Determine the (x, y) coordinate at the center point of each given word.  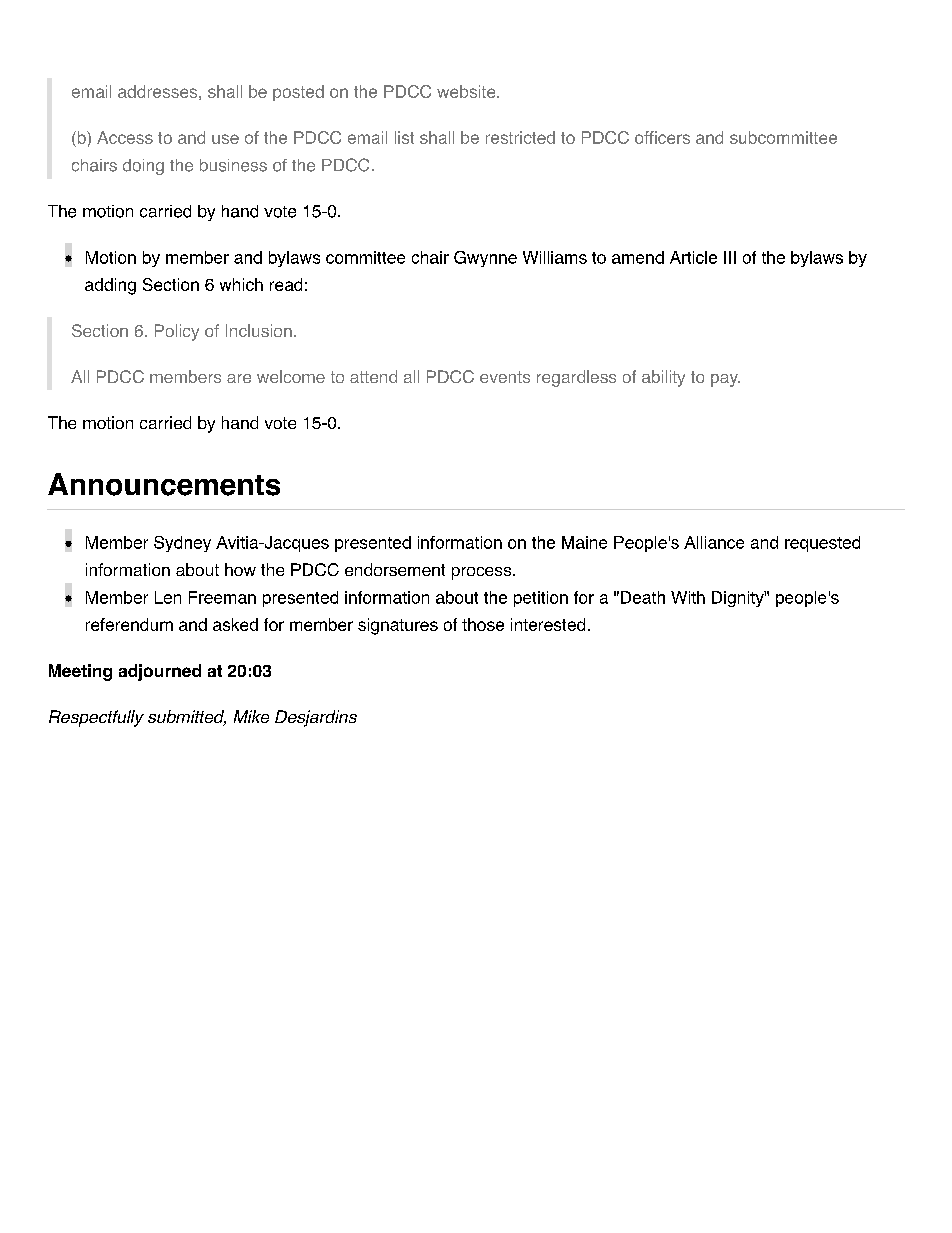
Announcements (164, 484)
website (467, 91)
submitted (187, 718)
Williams (555, 257)
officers (662, 137)
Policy (177, 332)
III (730, 257)
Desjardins (316, 718)
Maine (584, 542)
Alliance (714, 542)
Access (125, 137)
